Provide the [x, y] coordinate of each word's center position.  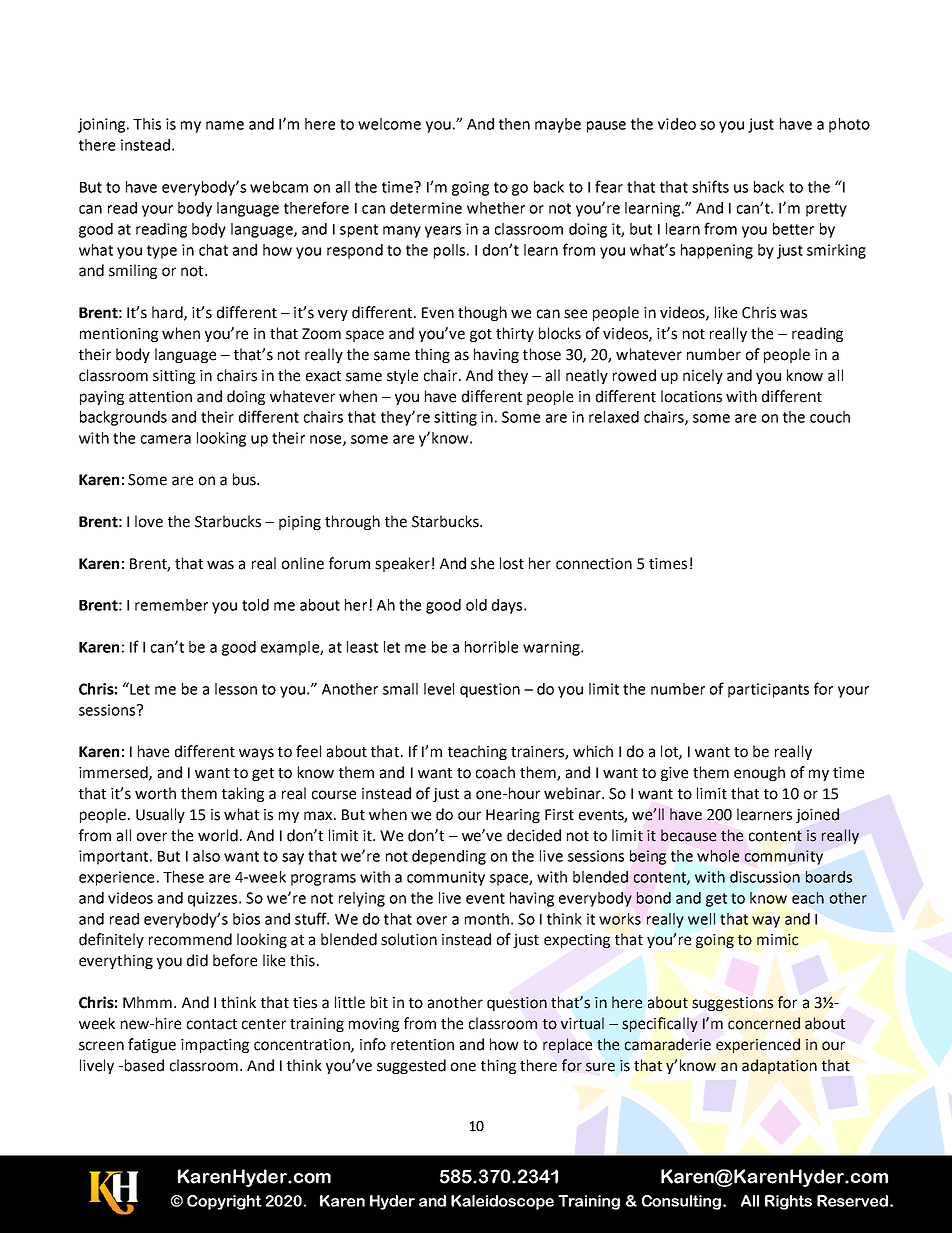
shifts [710, 186]
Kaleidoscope [502, 1202]
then [514, 124]
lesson [236, 689]
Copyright [224, 1202]
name [225, 125]
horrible [491, 647]
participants [768, 690]
